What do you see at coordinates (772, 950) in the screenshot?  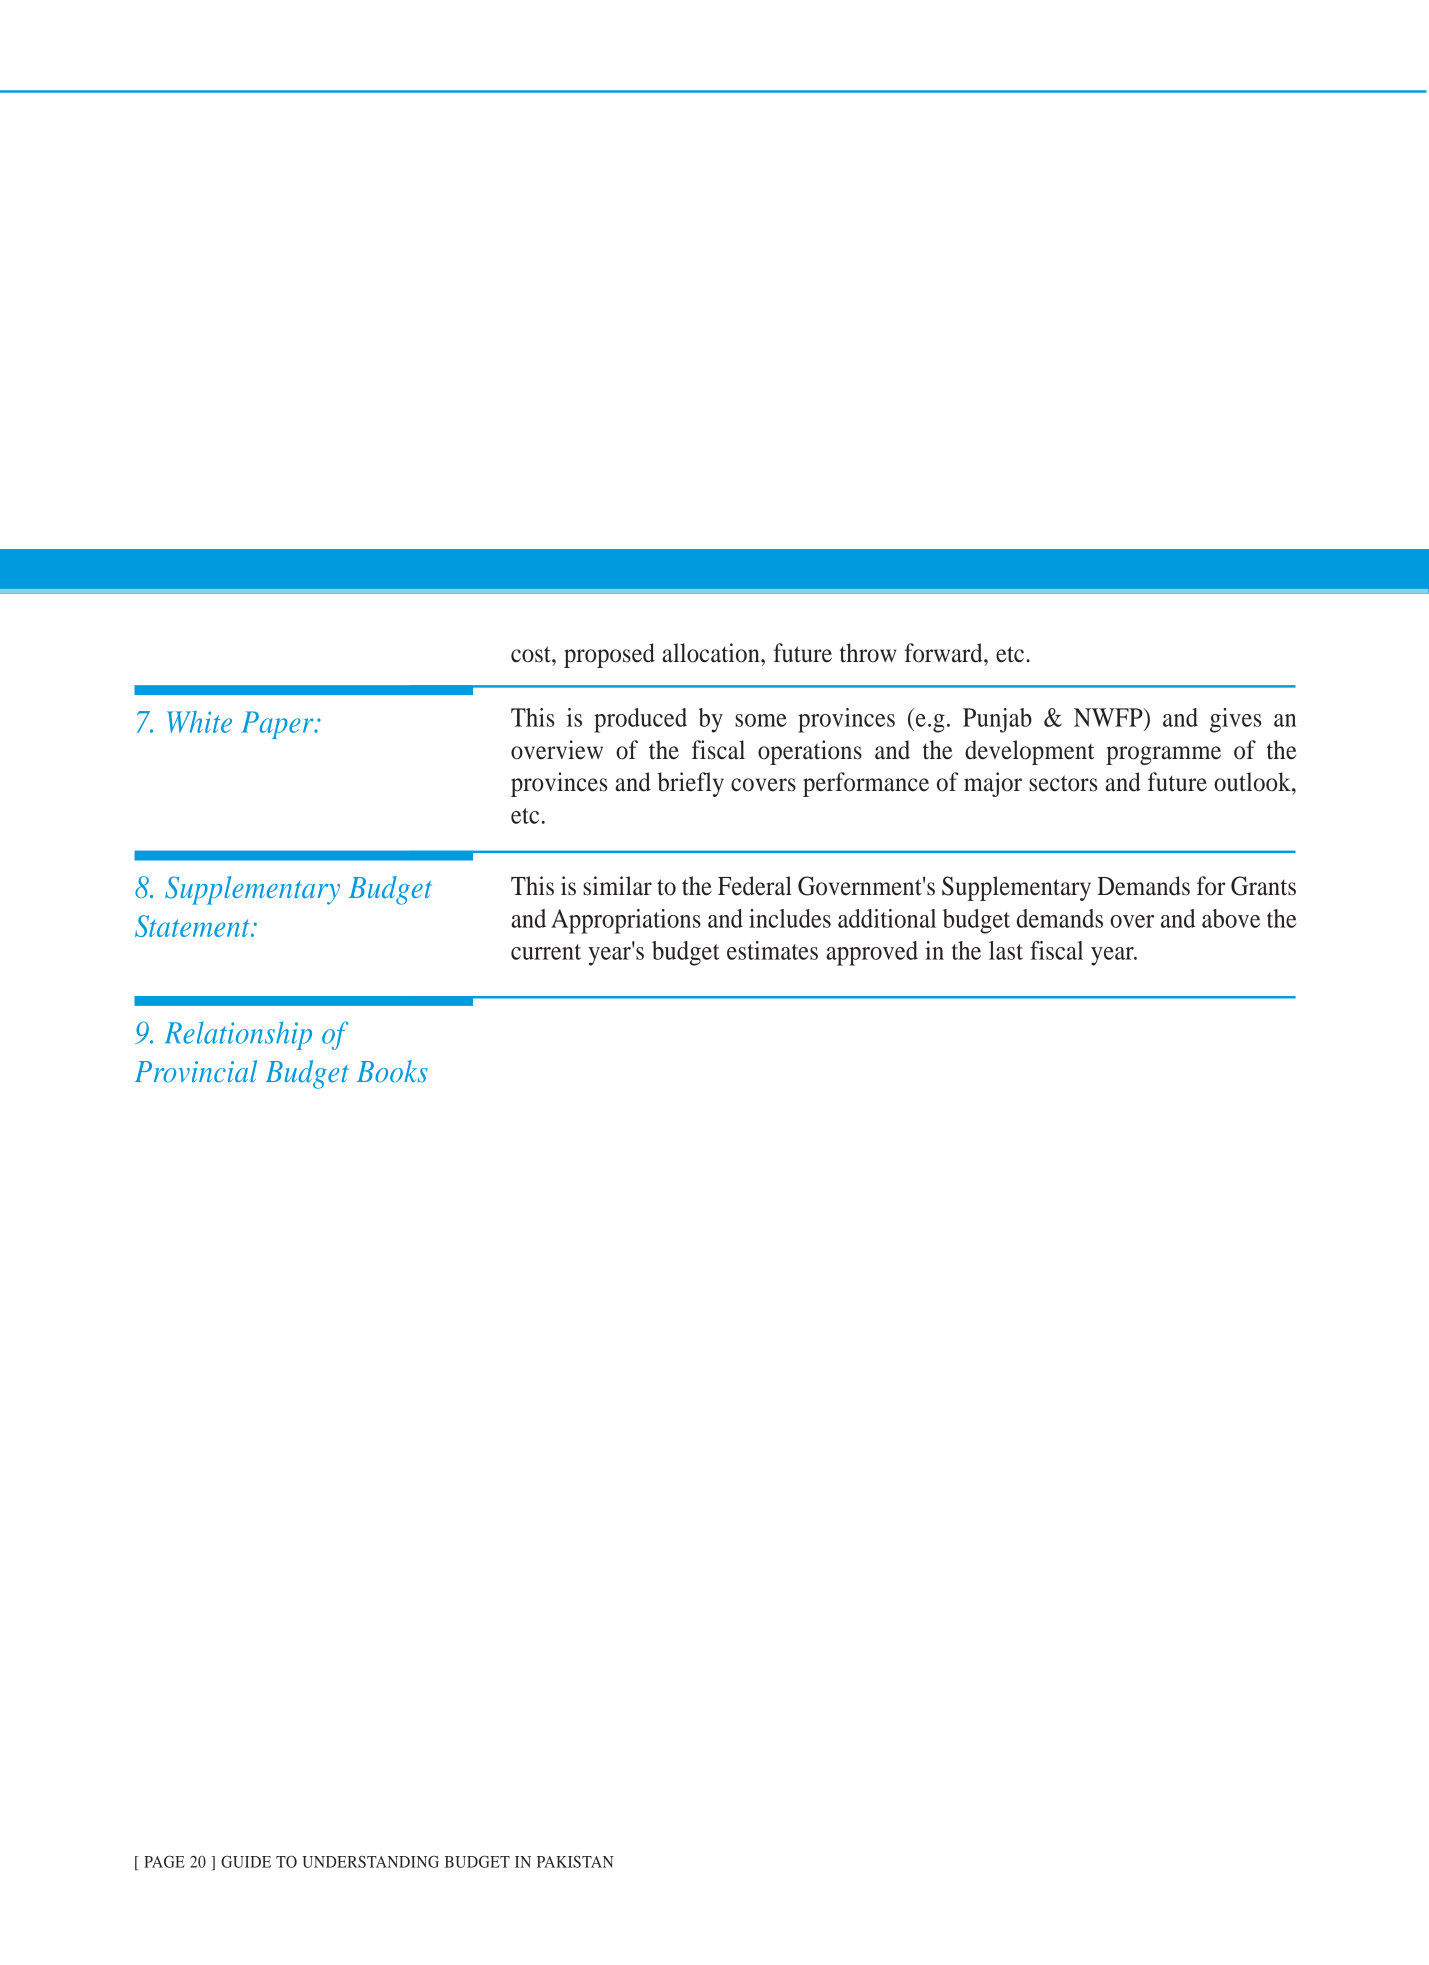 I see `estimates` at bounding box center [772, 950].
